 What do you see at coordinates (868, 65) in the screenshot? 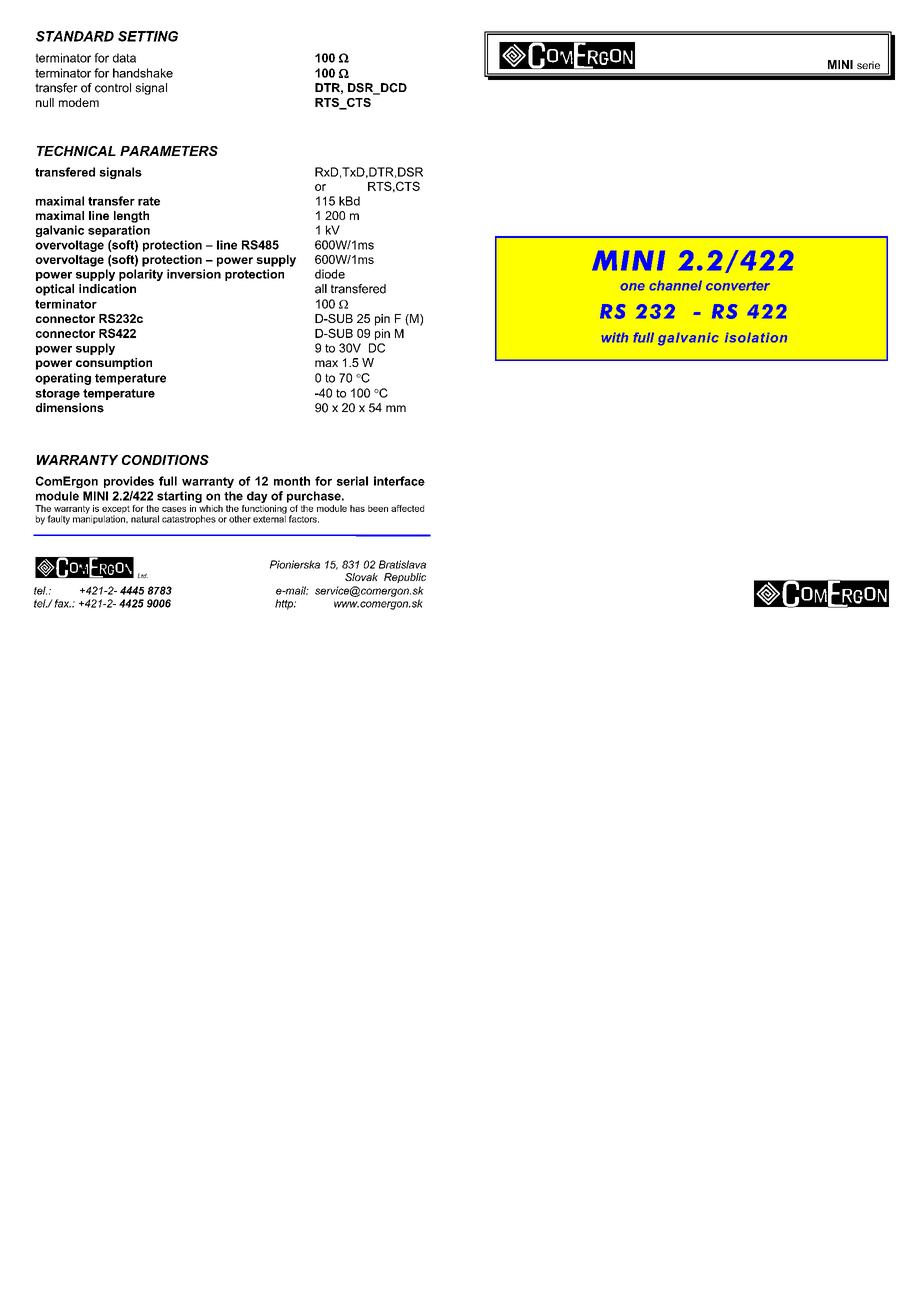
I see `serie` at bounding box center [868, 65].
